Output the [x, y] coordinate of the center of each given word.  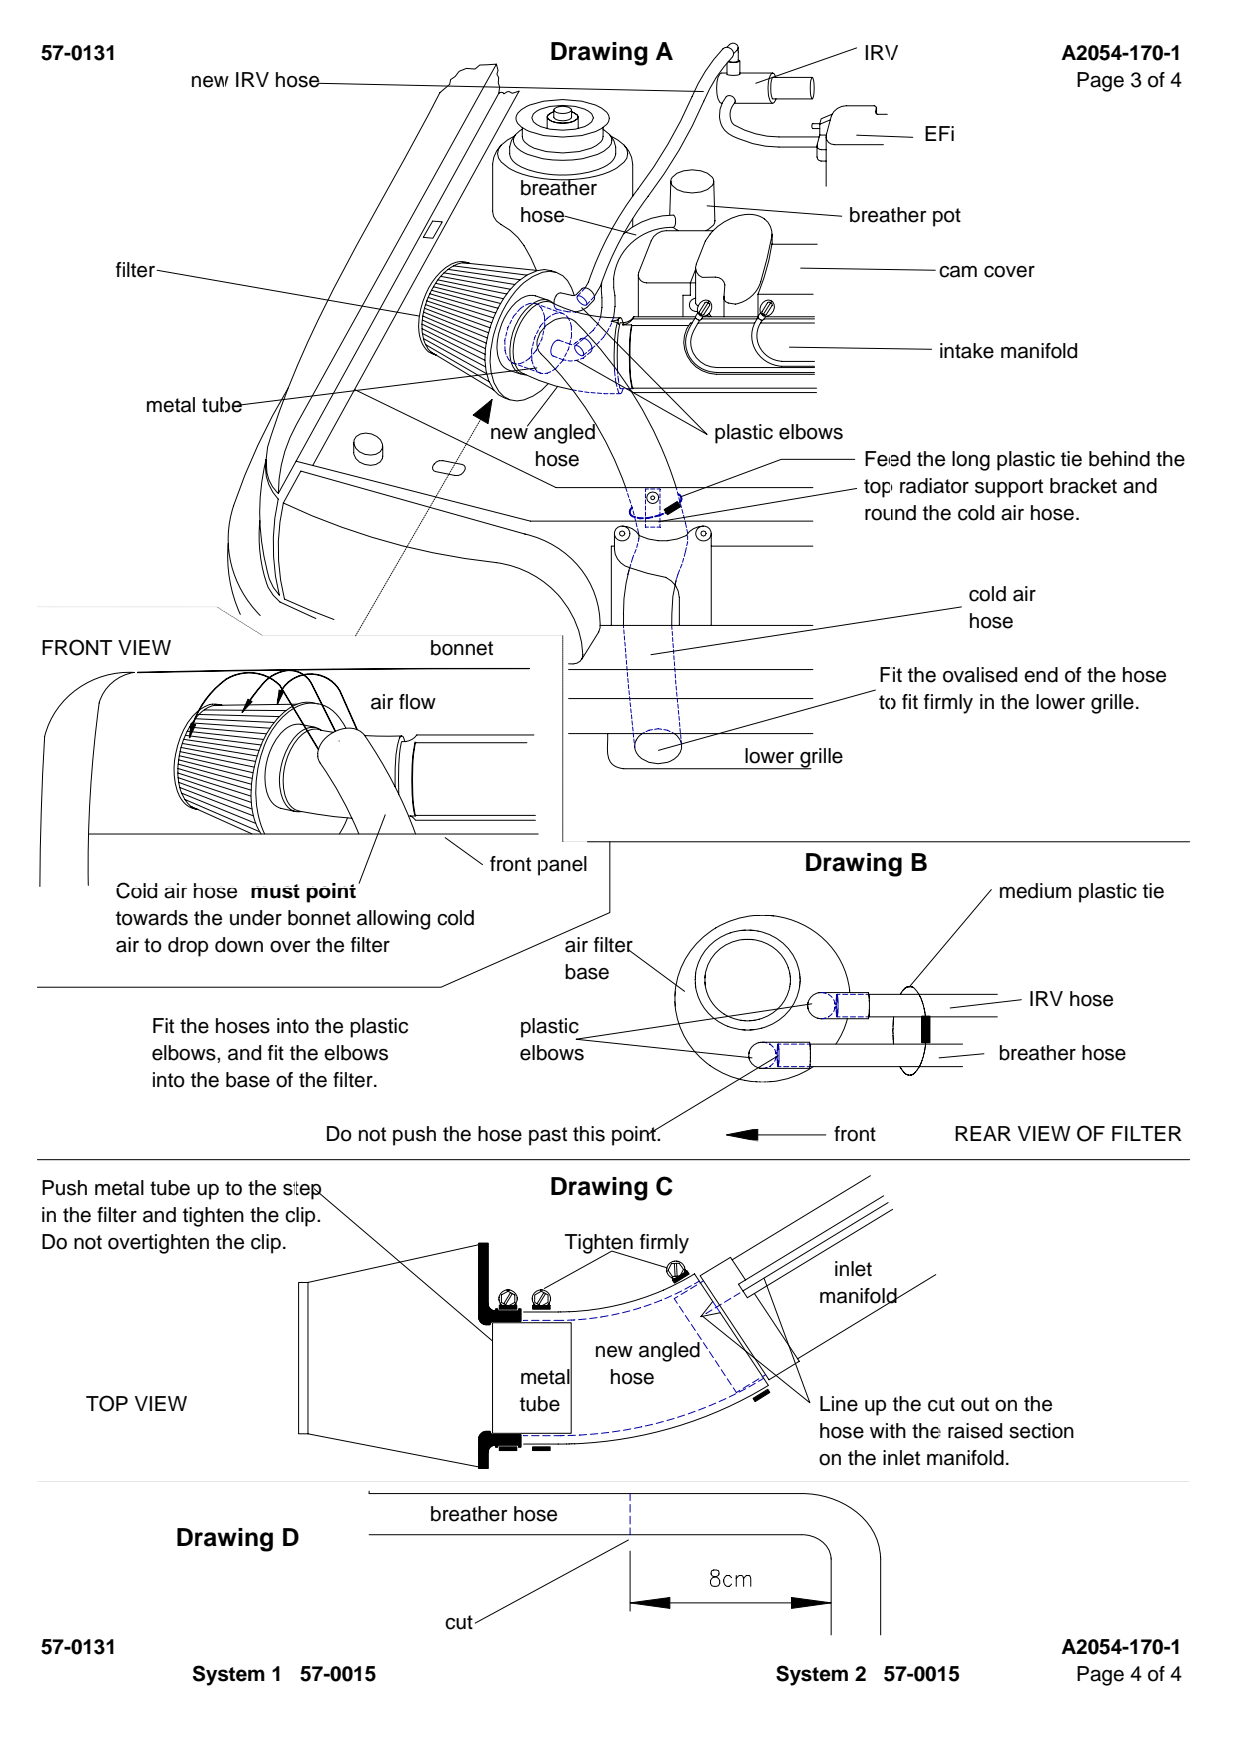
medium [1035, 891]
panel [562, 866]
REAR [983, 1133]
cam [958, 272]
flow [417, 702]
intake [967, 351]
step [303, 1190]
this [589, 1134]
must [275, 891]
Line [839, 1404]
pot [947, 217]
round [890, 513]
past [548, 1136]
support [1009, 488]
